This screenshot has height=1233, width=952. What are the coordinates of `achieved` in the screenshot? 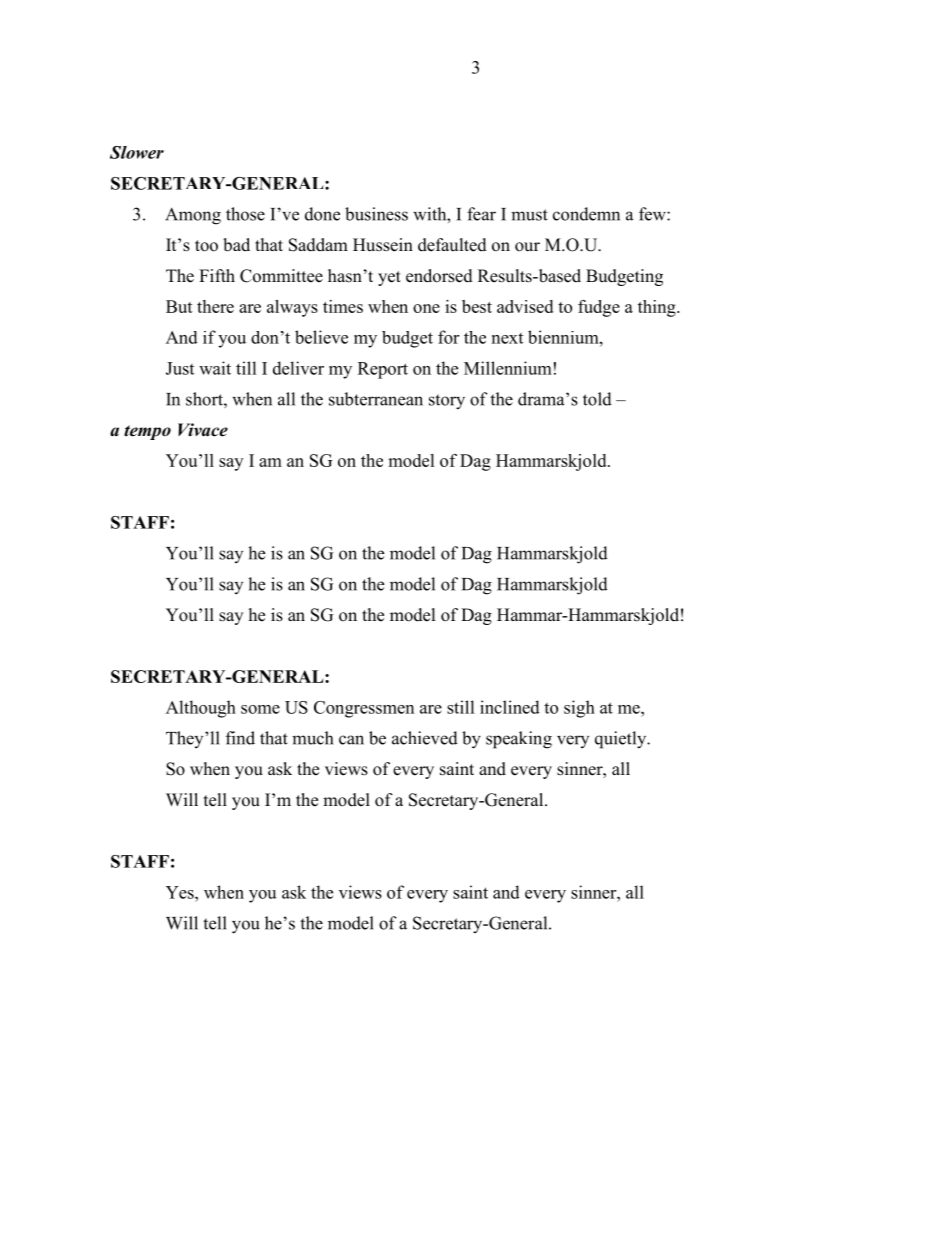 It's located at (425, 738).
